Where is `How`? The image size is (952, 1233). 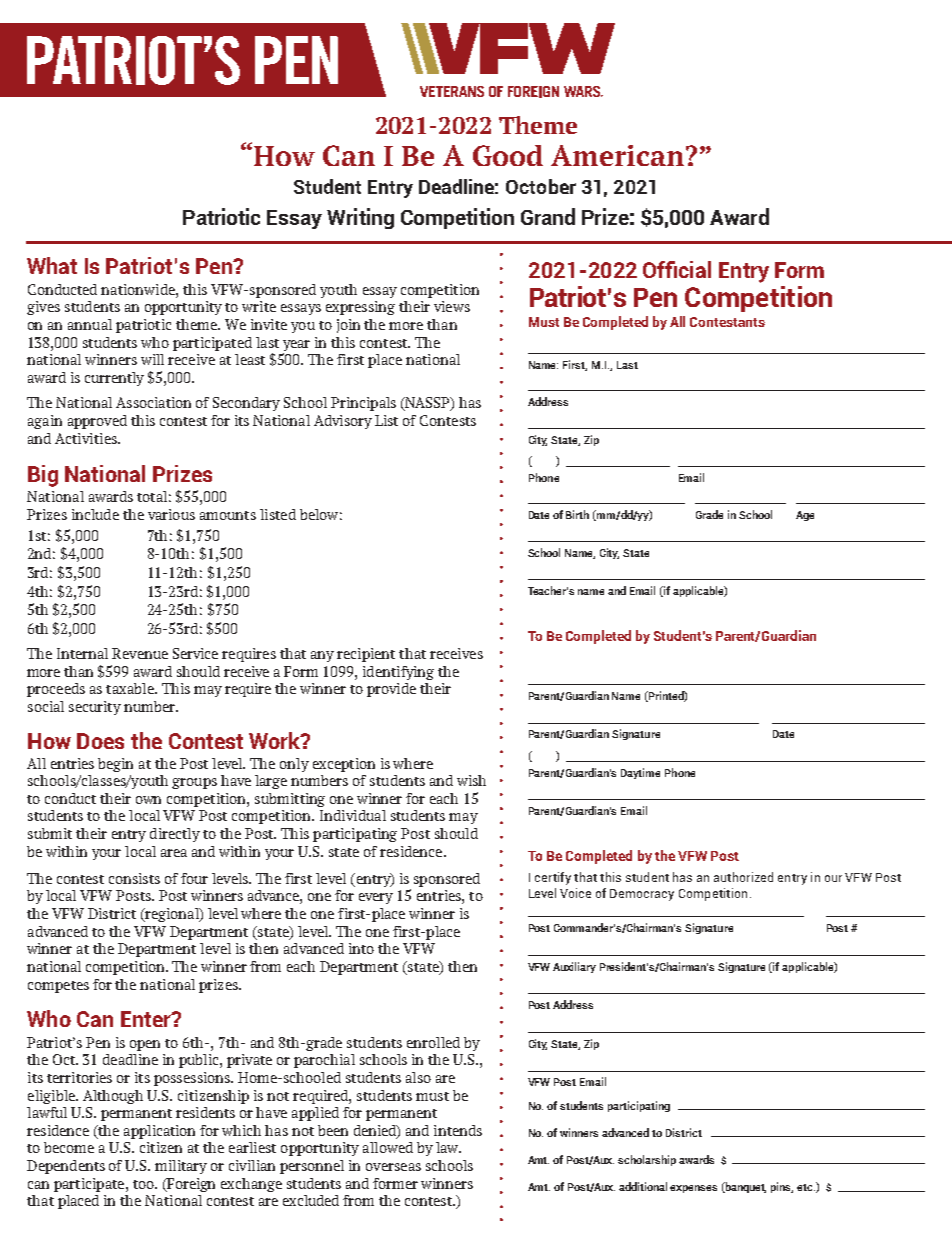
How is located at coordinates (284, 156).
